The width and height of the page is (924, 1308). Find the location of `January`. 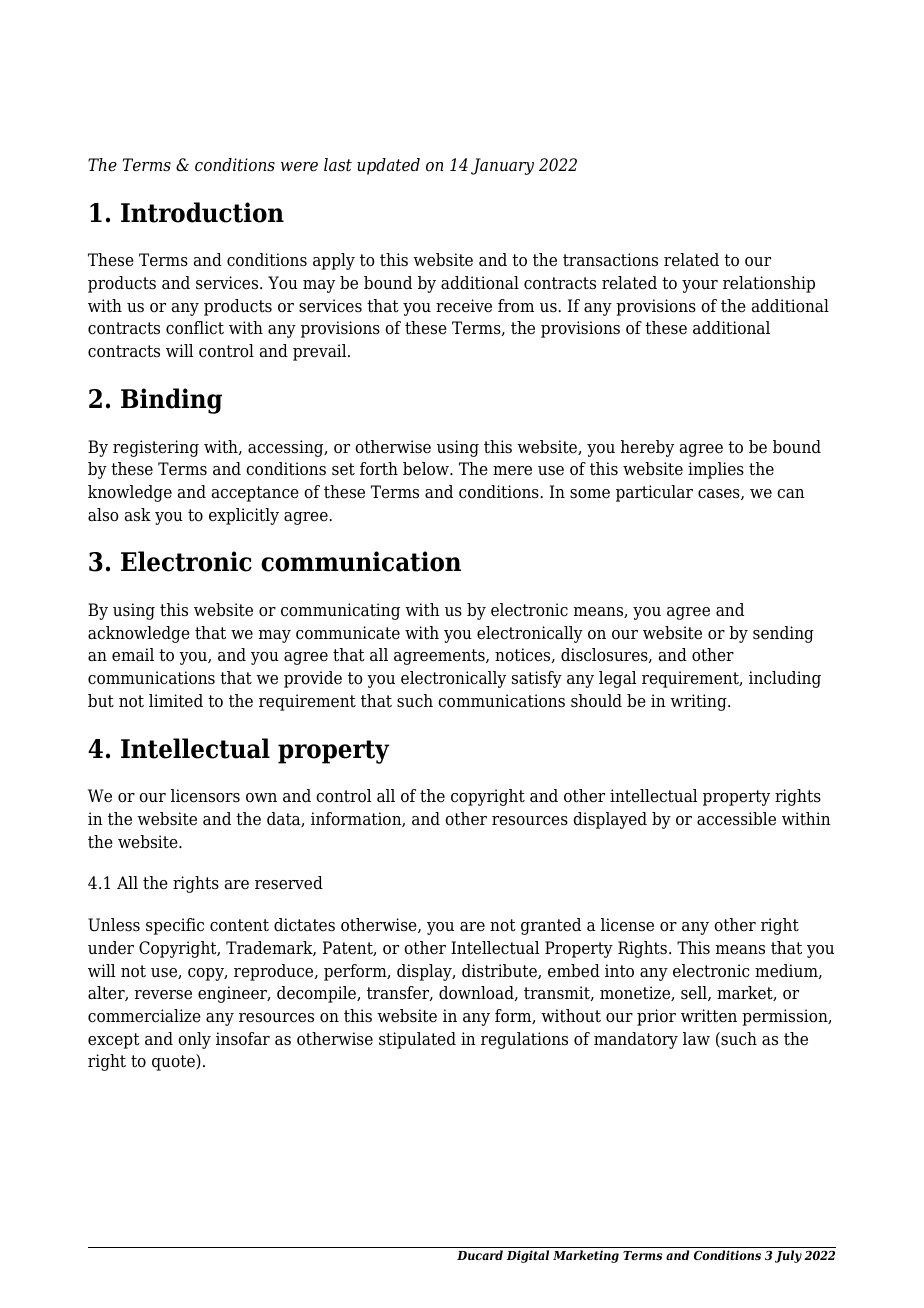

January is located at coordinates (502, 166).
